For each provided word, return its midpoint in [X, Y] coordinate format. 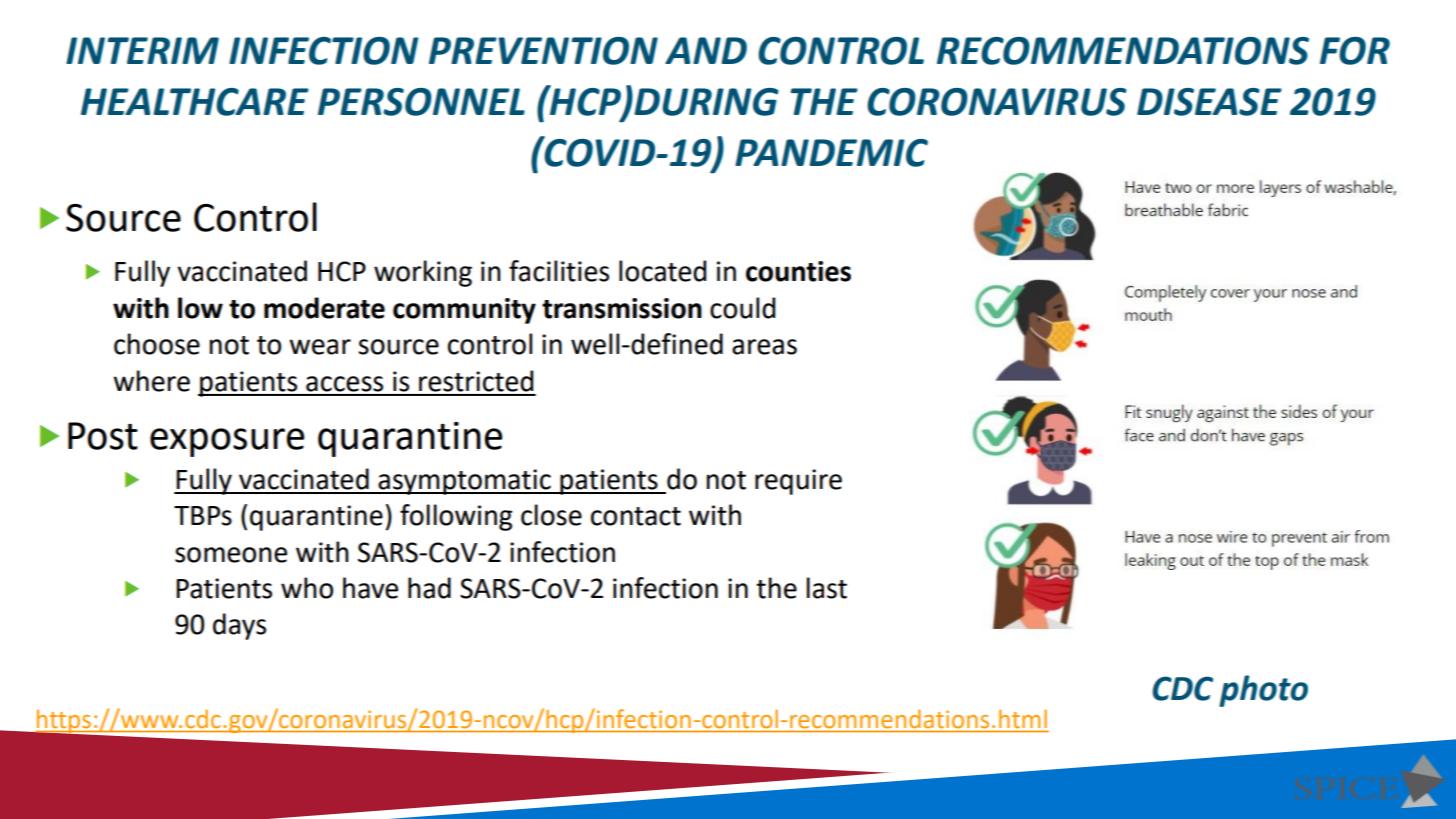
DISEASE [1209, 102]
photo [1263, 691]
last [827, 588]
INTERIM [142, 50]
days [239, 626]
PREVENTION [543, 51]
